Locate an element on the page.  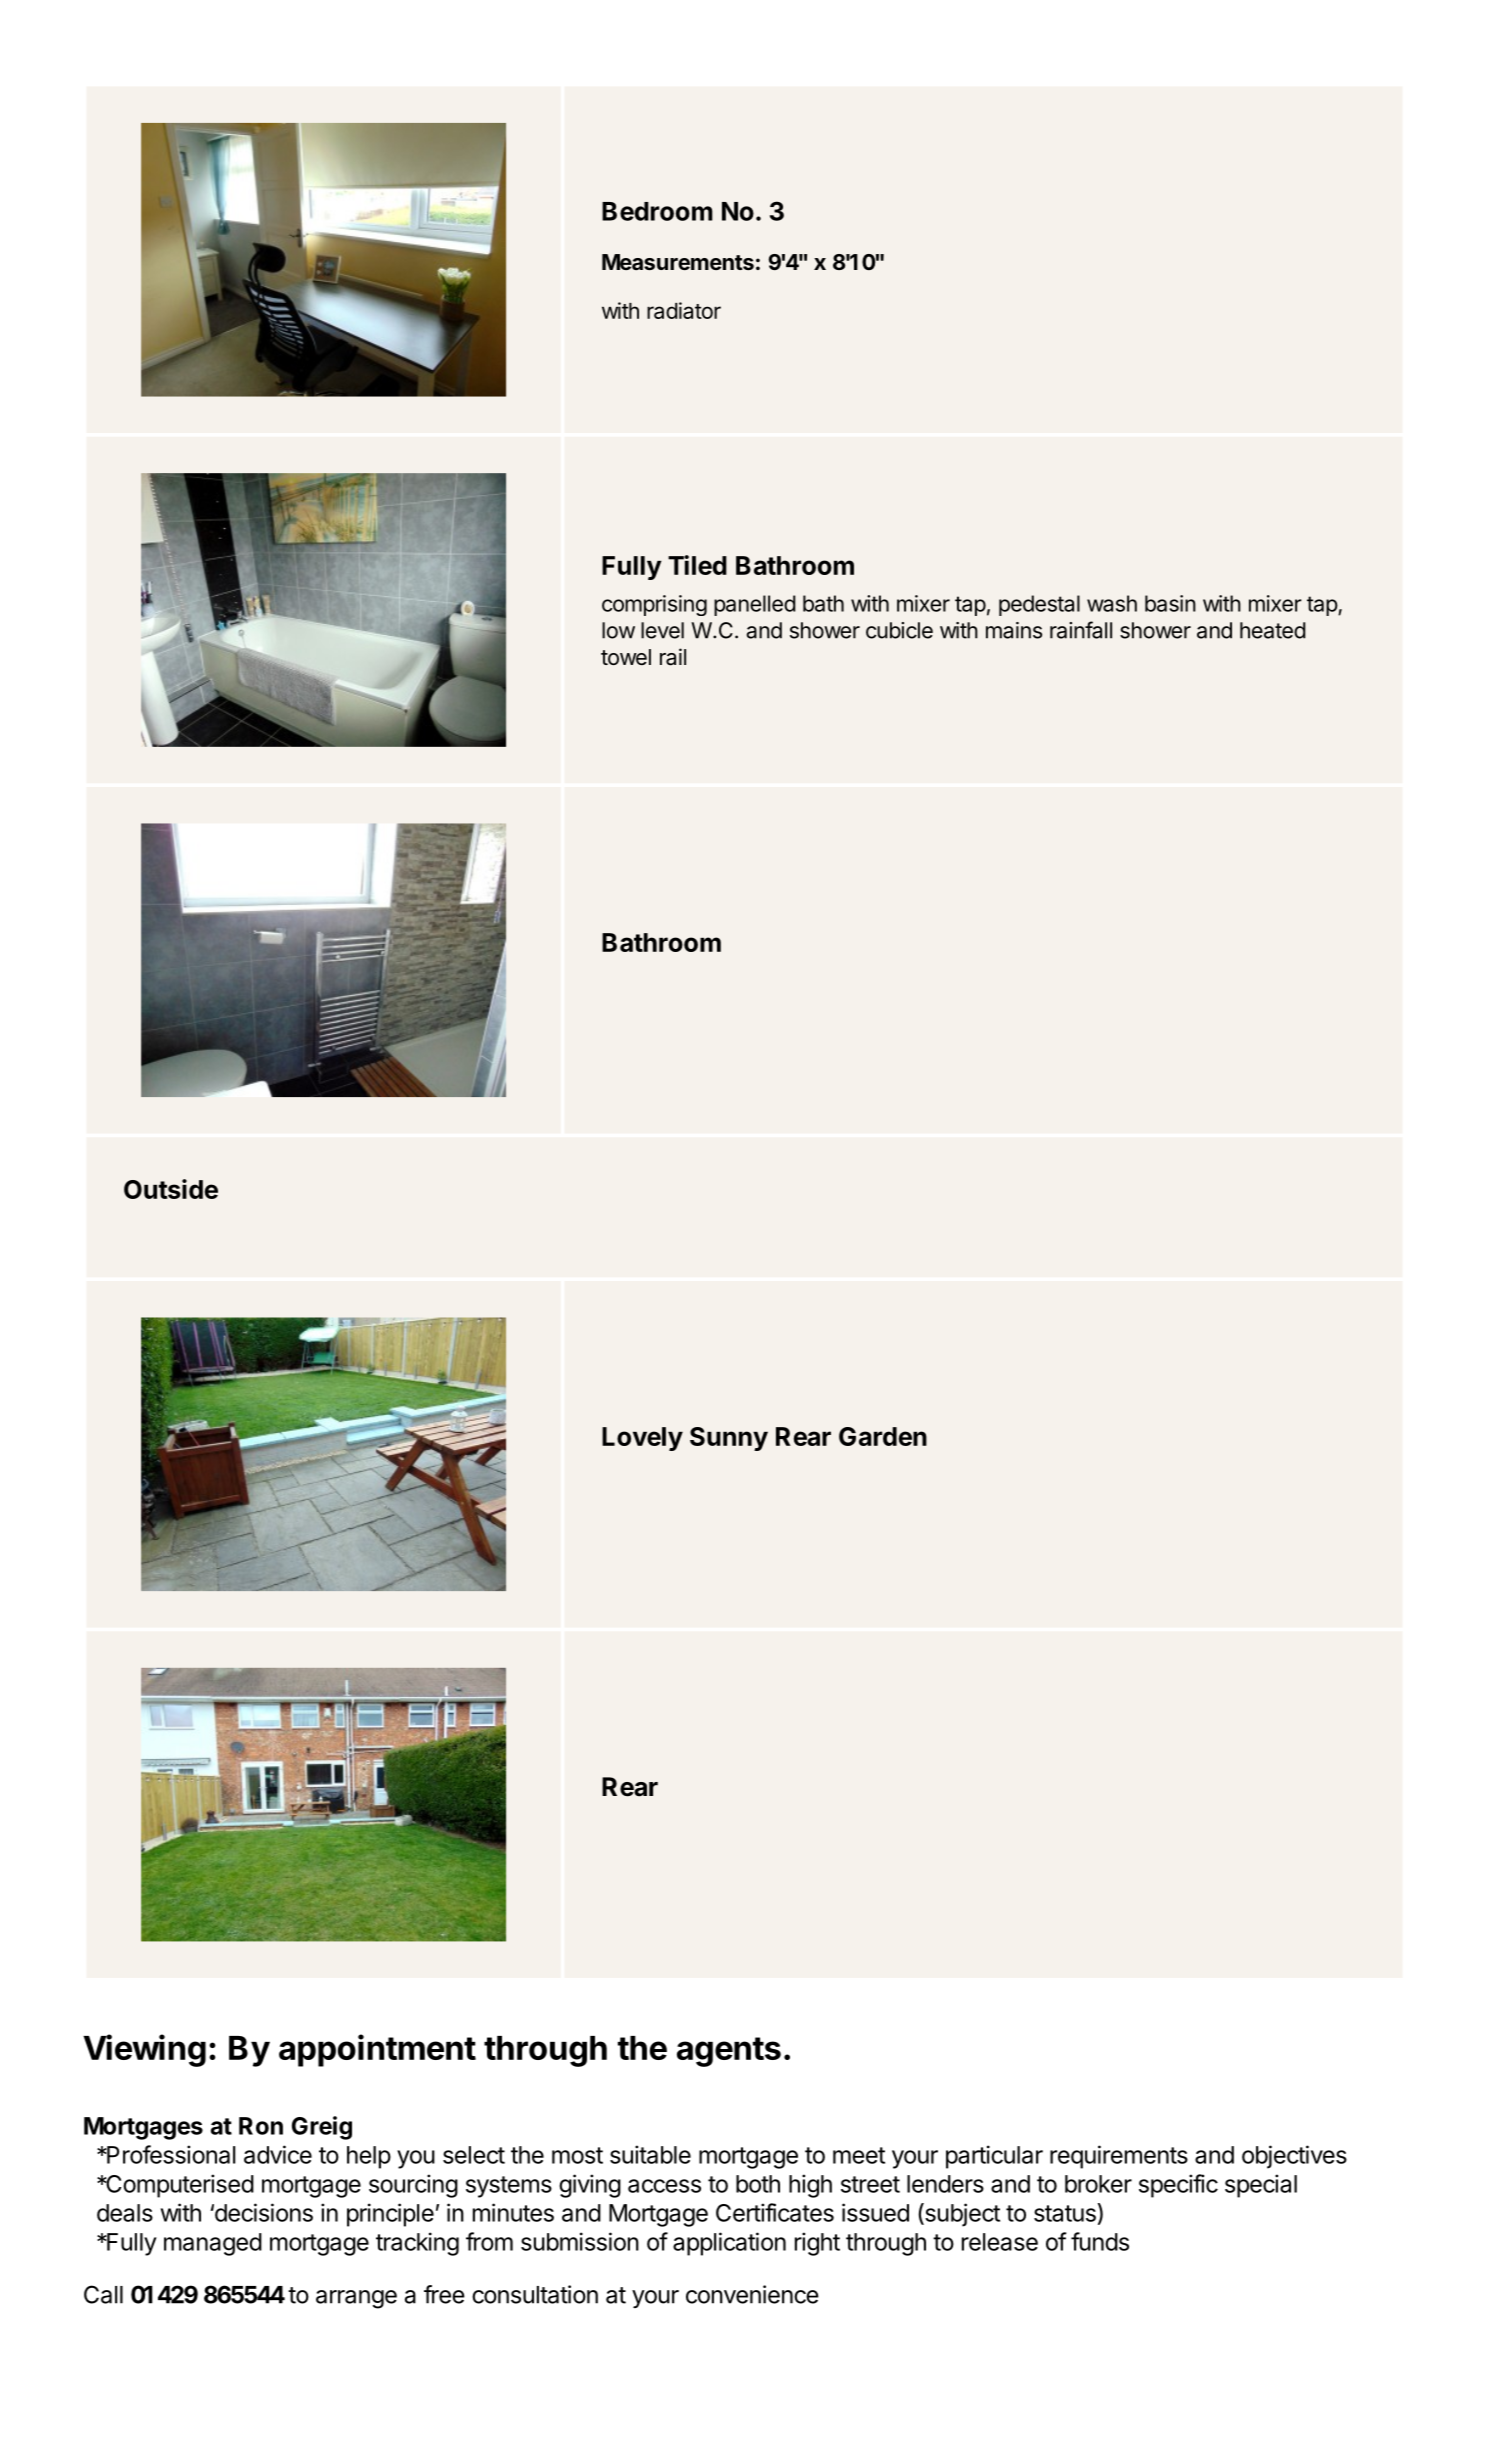
managed is located at coordinates (213, 2244).
